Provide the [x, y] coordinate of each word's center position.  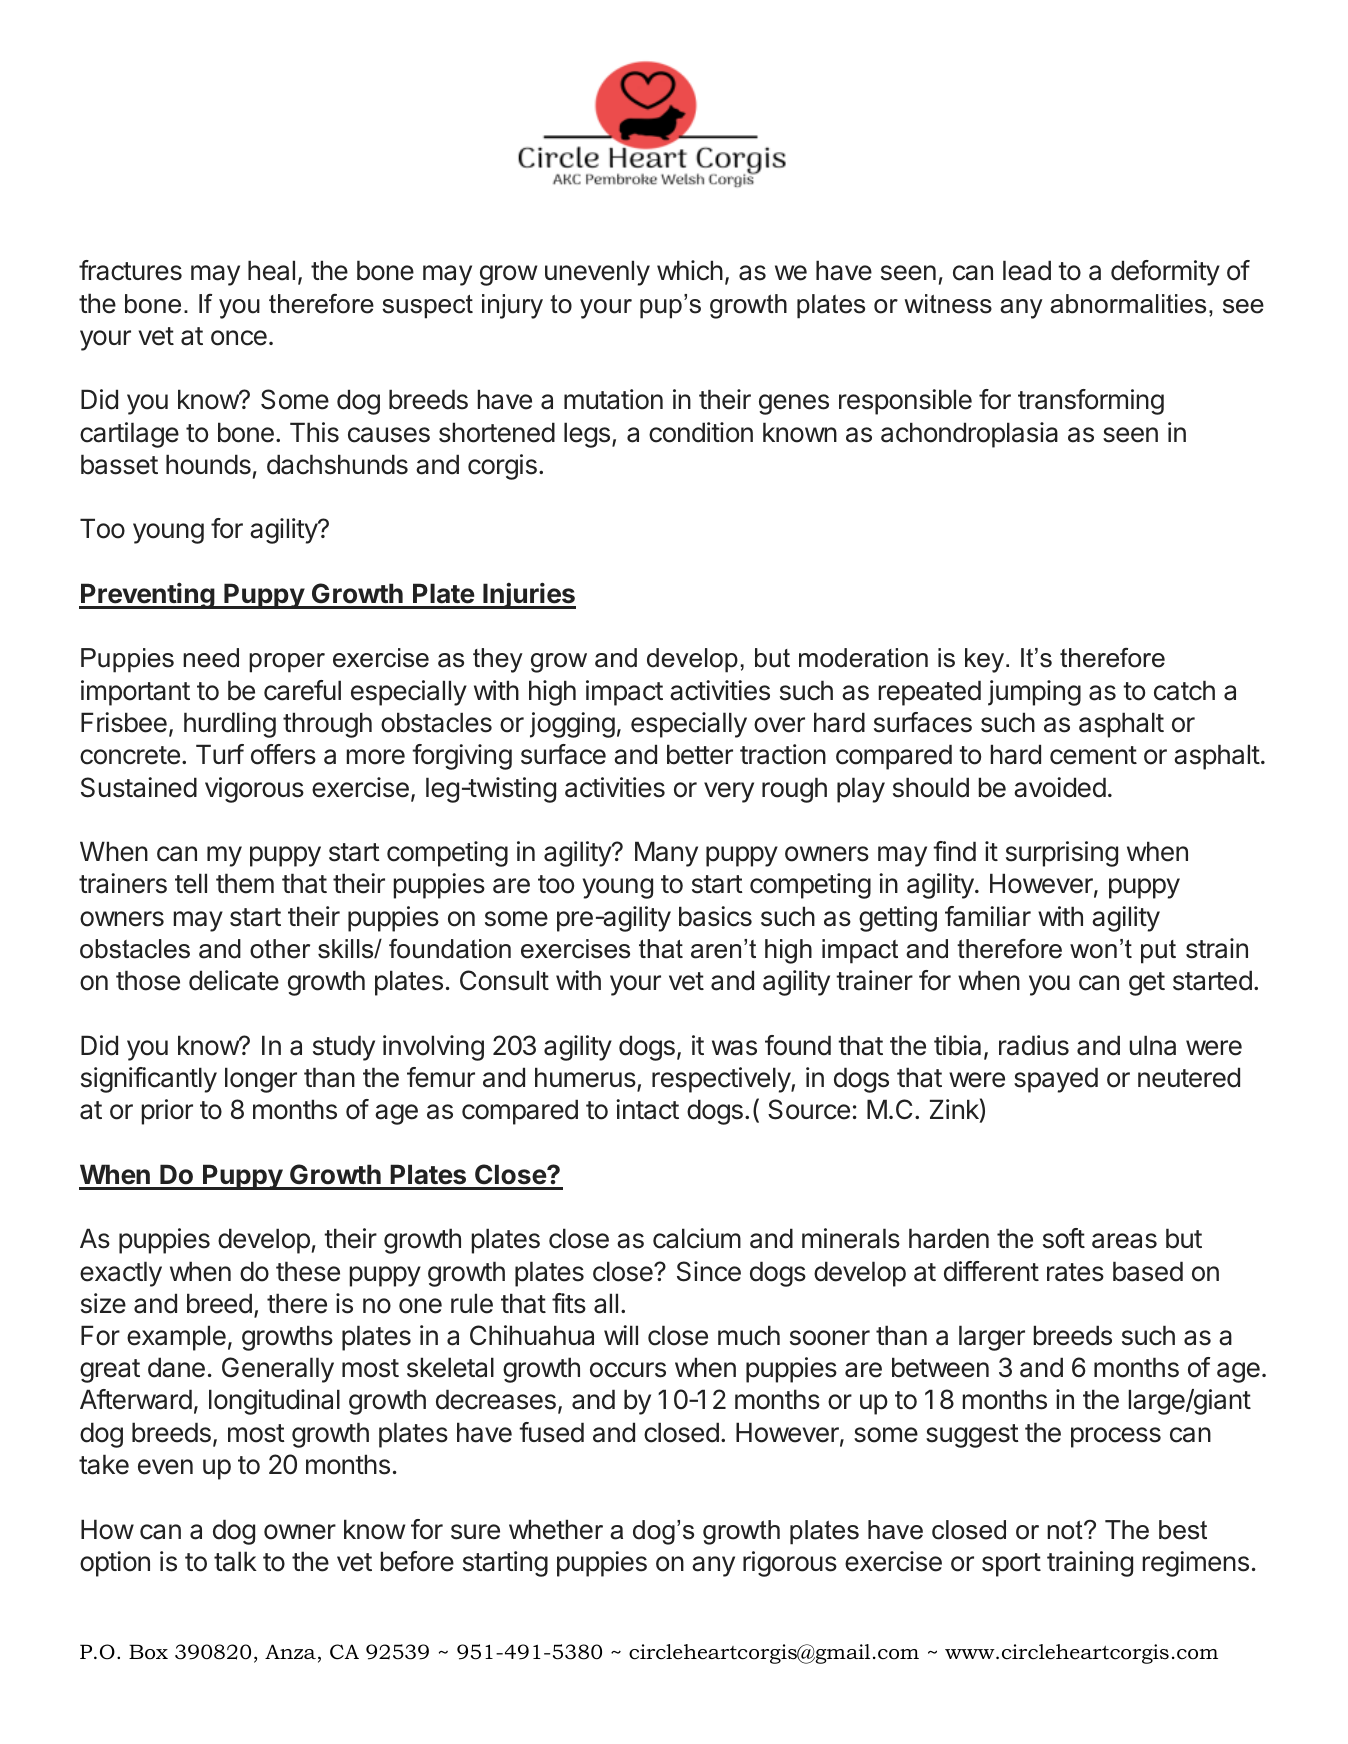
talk [235, 1561]
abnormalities [1128, 304]
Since [709, 1271]
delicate [234, 980]
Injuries [528, 595]
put [1158, 952]
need [211, 658]
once [239, 338]
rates [1075, 1272]
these [308, 1271]
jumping [1034, 693]
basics [715, 916]
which [690, 270]
